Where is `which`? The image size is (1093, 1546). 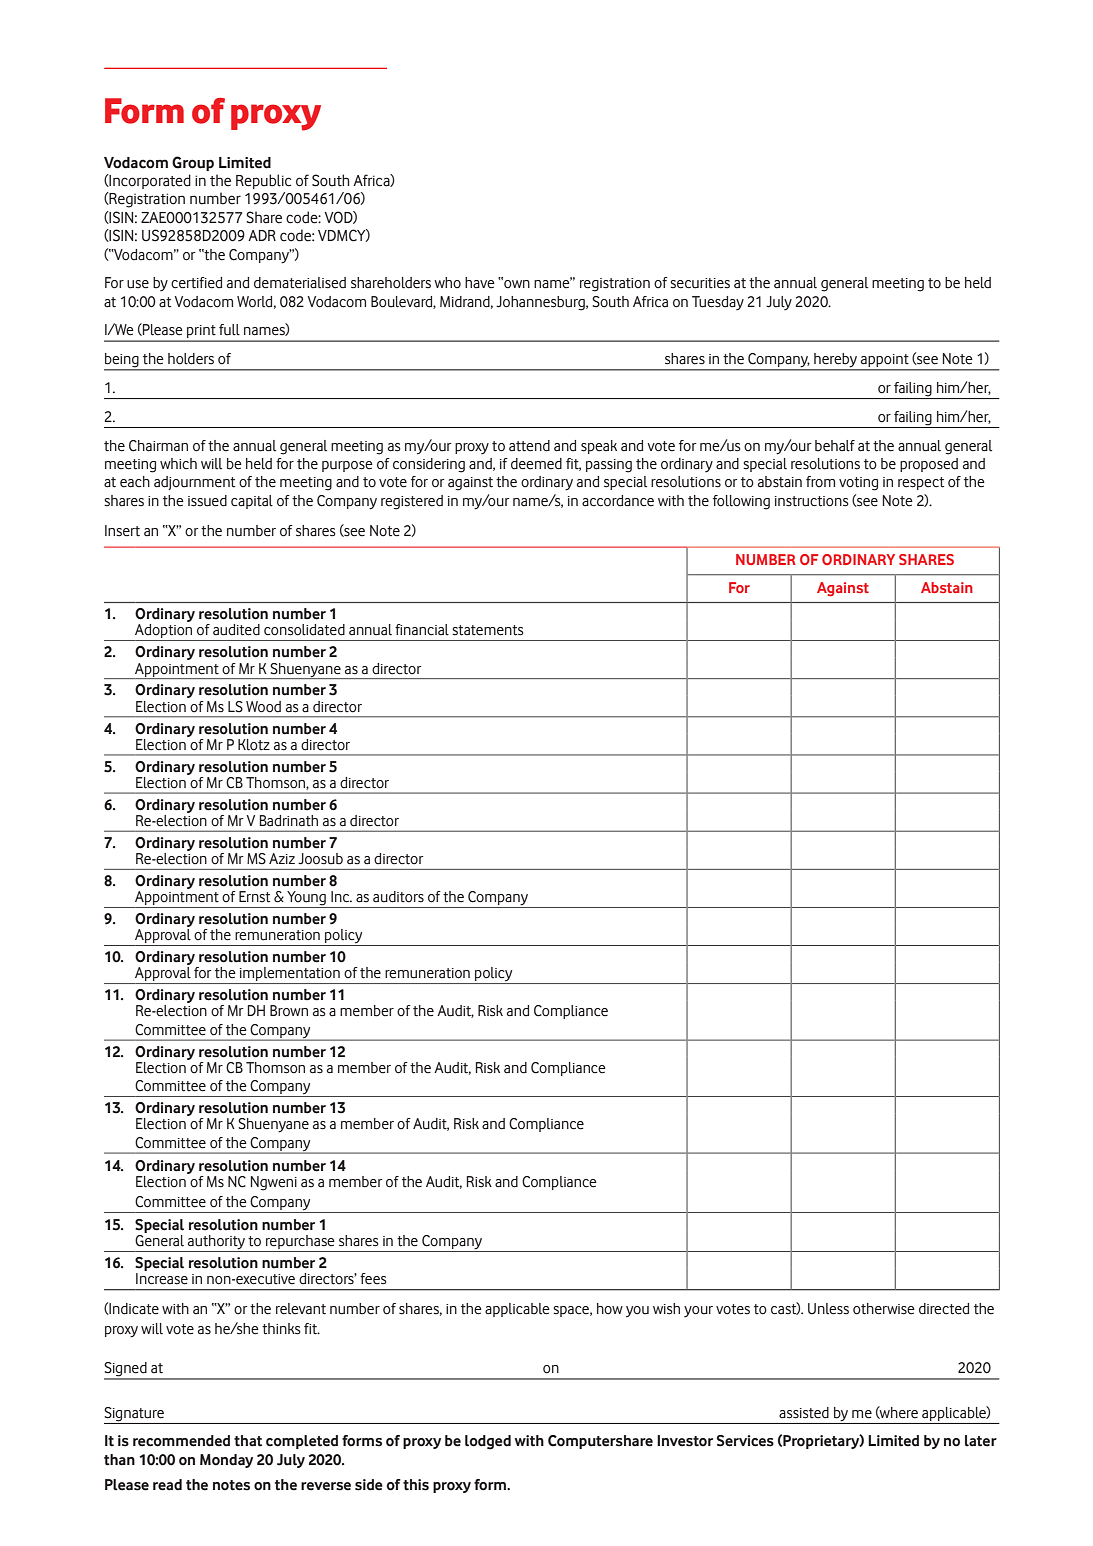
which is located at coordinates (178, 463).
